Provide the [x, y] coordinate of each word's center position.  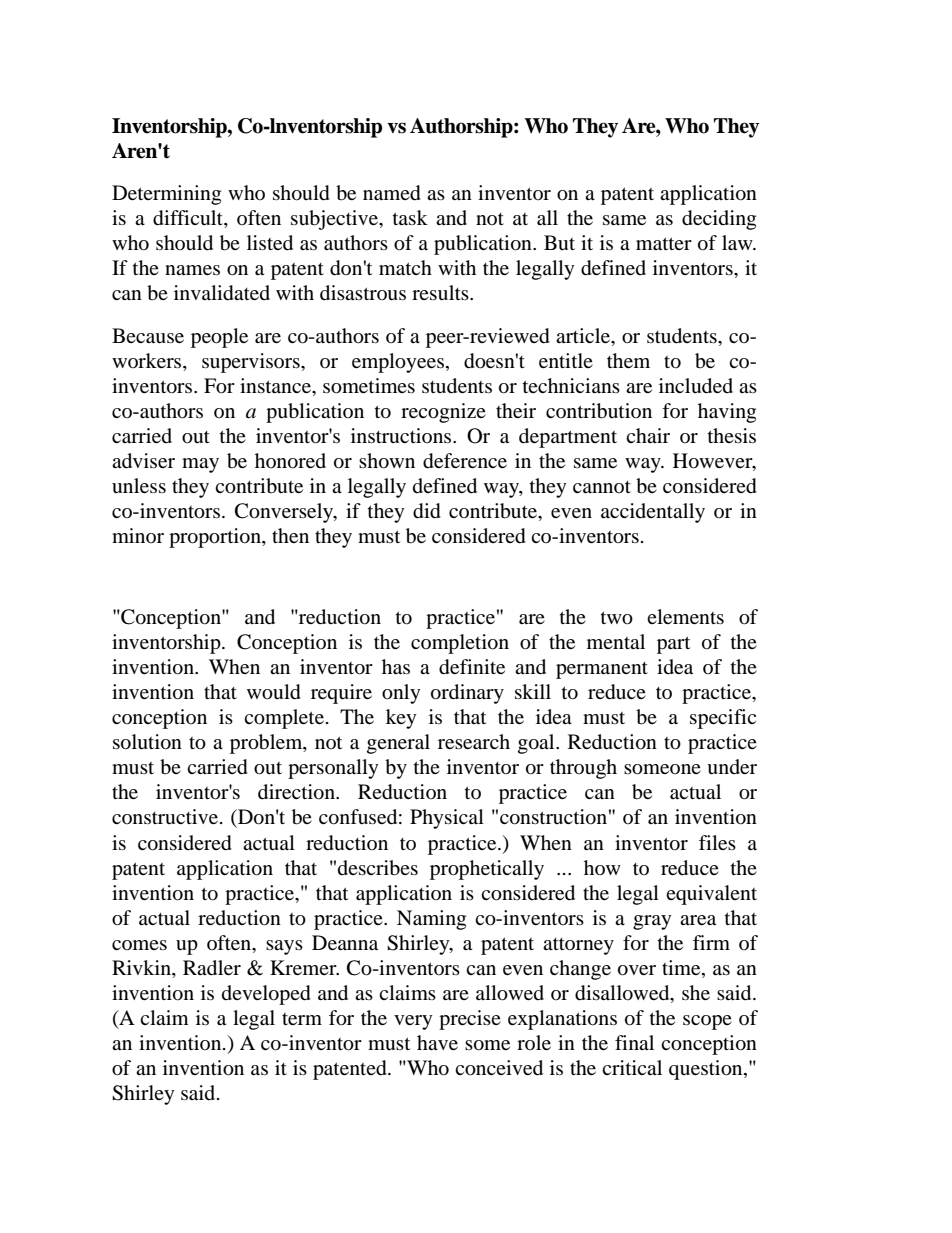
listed [270, 243]
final [634, 1042]
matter [664, 243]
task [410, 217]
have [437, 1042]
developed [266, 995]
